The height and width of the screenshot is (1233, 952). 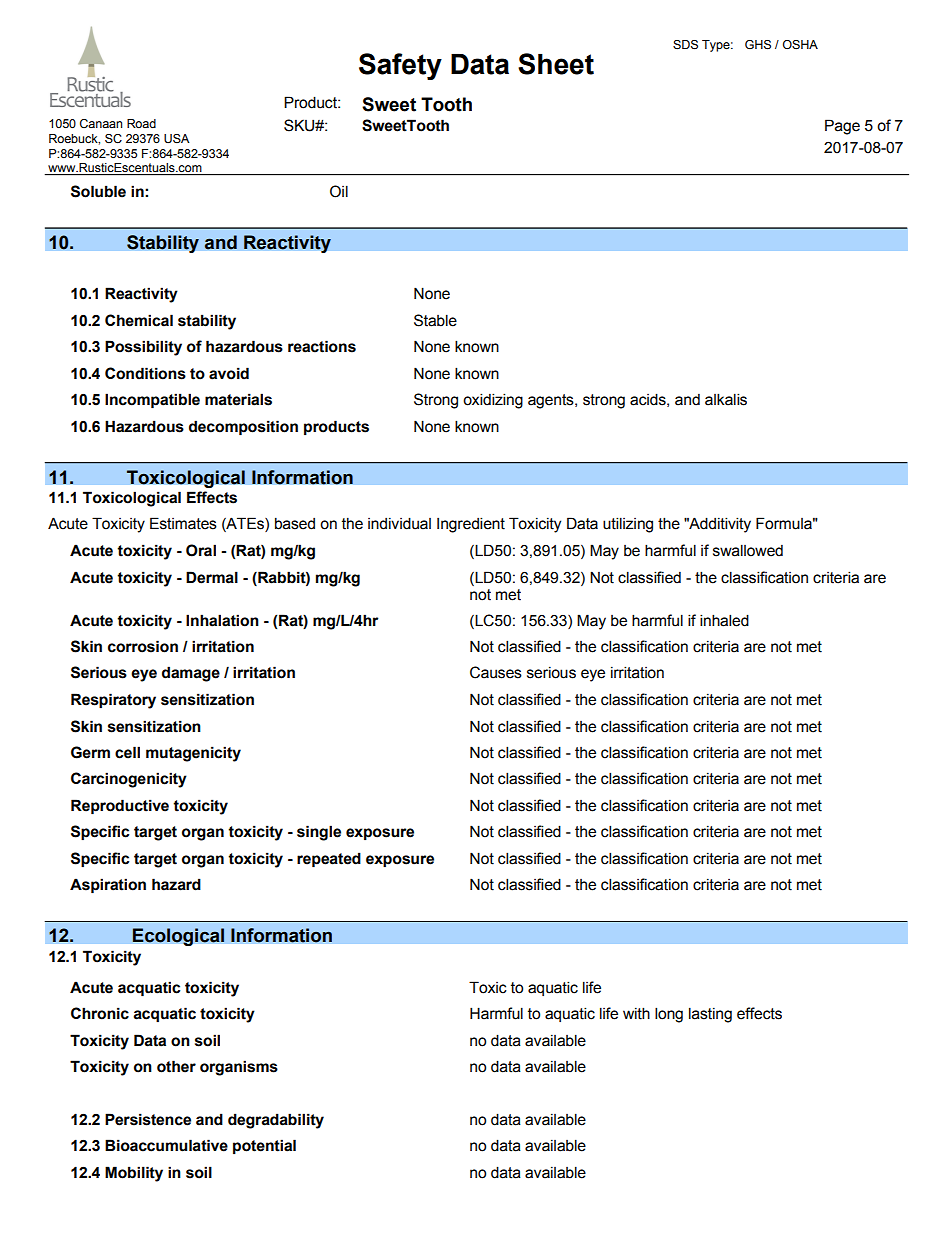 What do you see at coordinates (400, 66) in the screenshot?
I see `Safety` at bounding box center [400, 66].
